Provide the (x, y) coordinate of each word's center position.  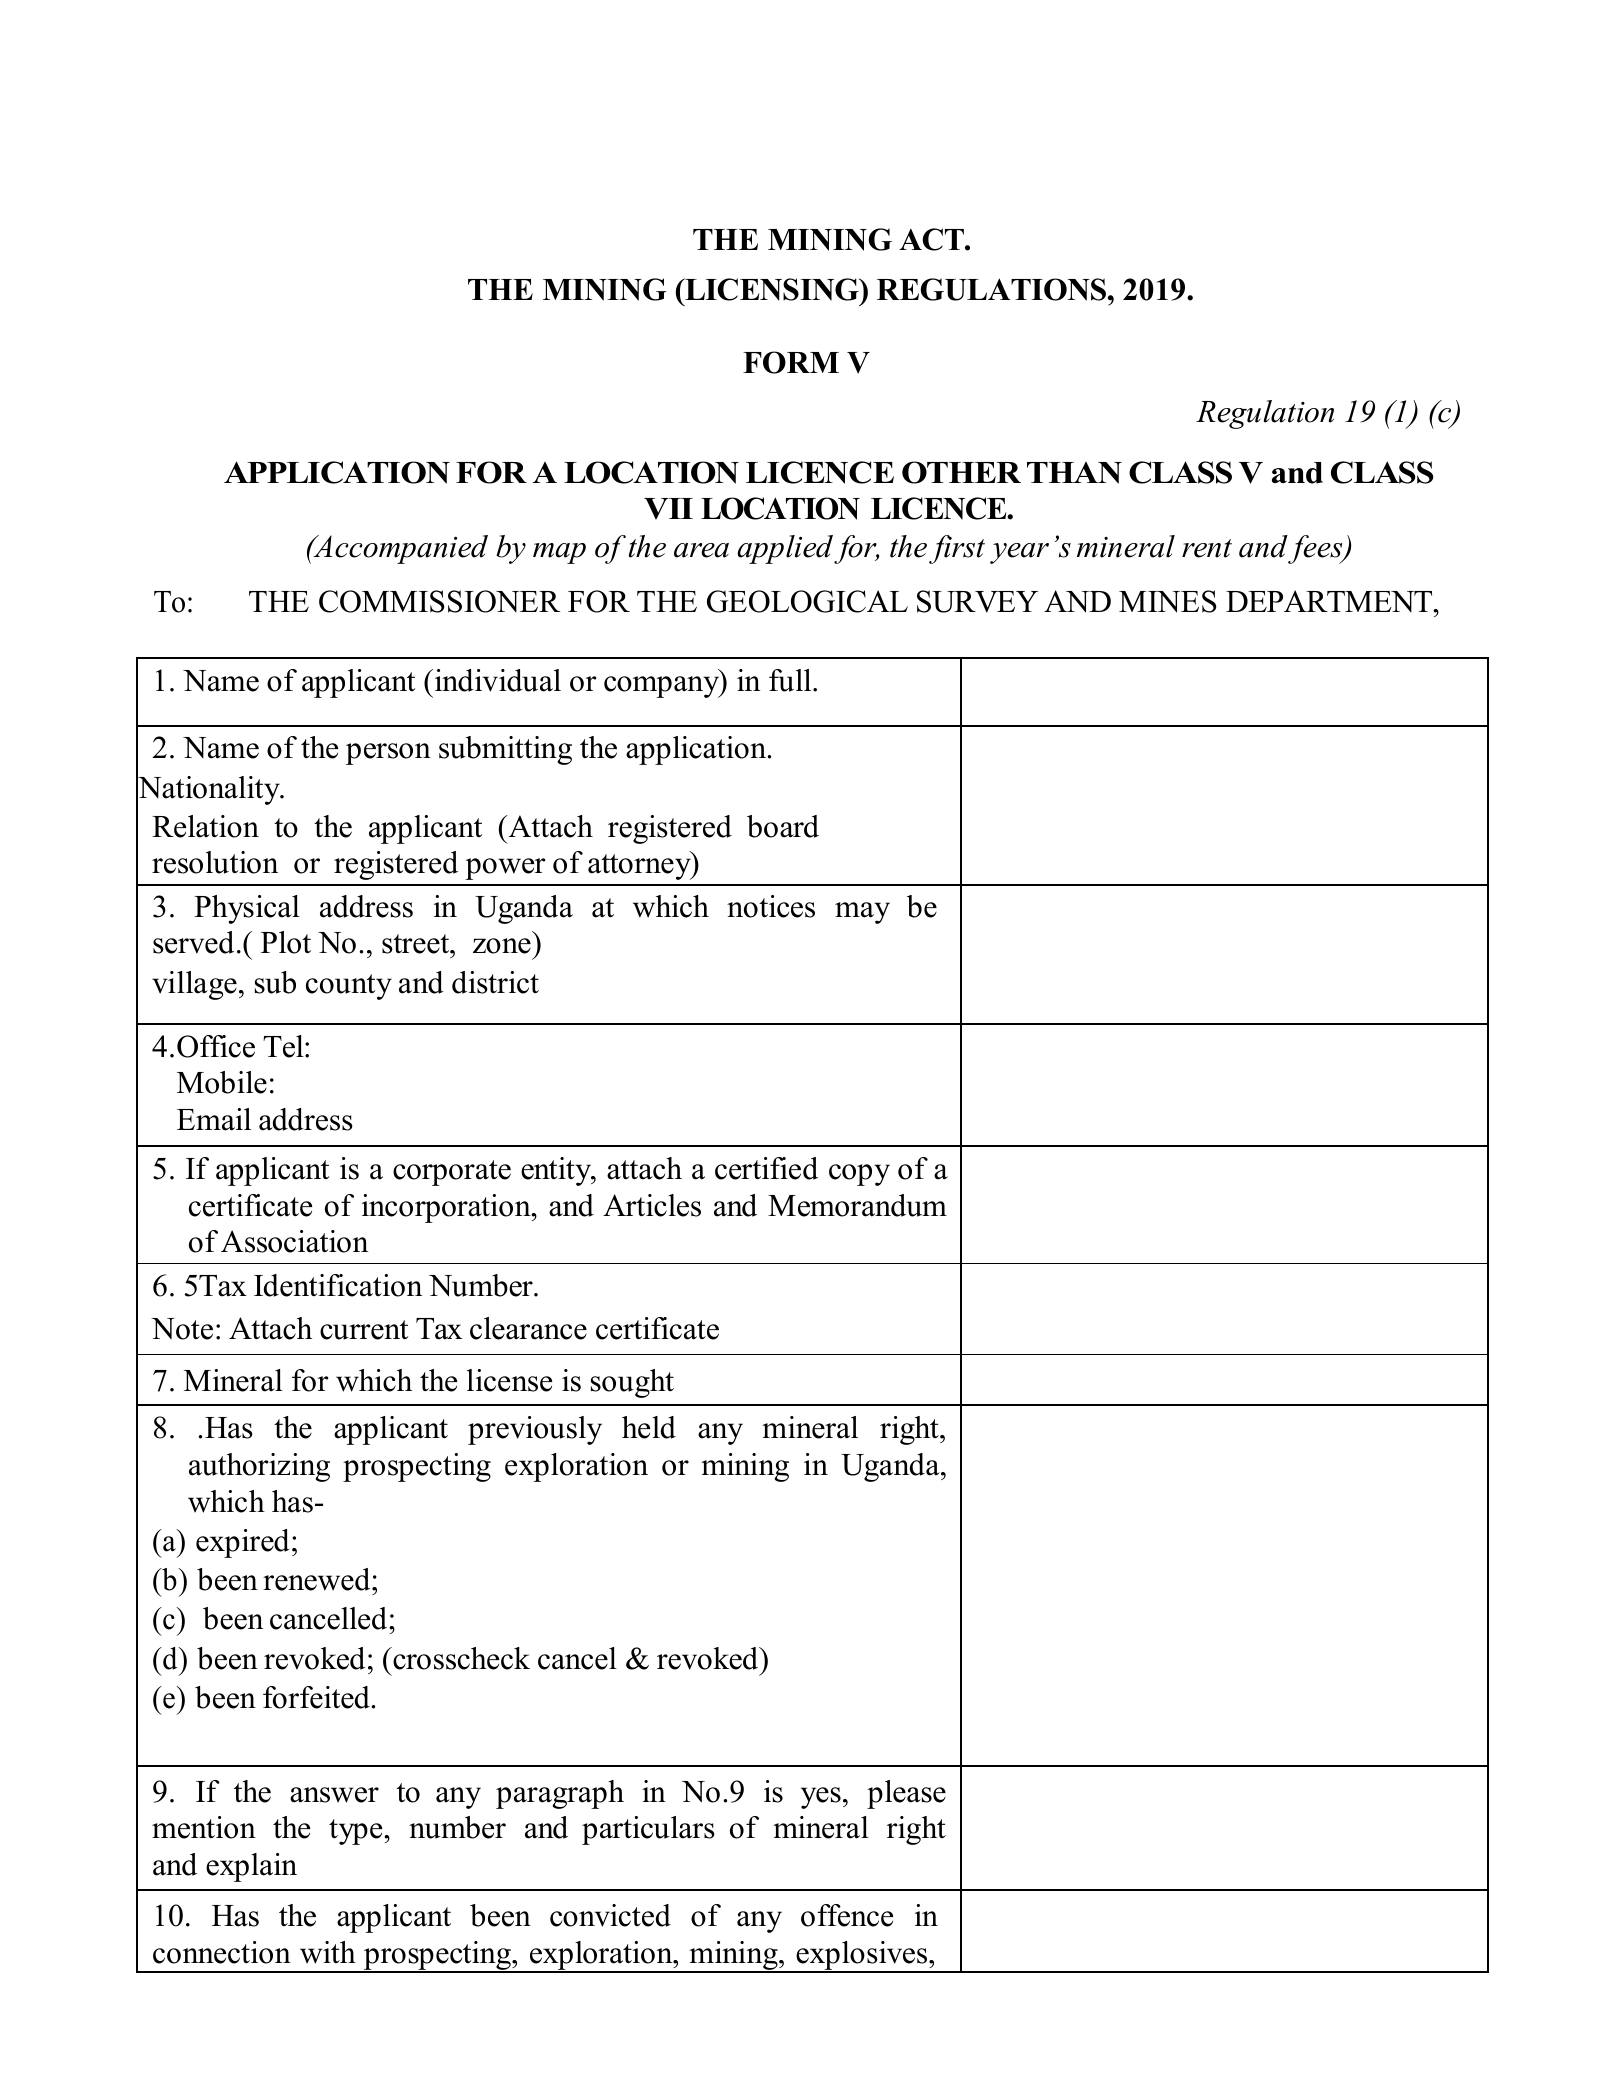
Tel (284, 1046)
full (791, 680)
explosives (862, 1956)
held (649, 1427)
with (328, 1952)
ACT (932, 239)
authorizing (259, 1467)
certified (766, 1168)
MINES (1168, 601)
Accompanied (399, 549)
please (906, 1794)
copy (859, 1175)
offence (847, 1915)
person (388, 754)
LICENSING (772, 289)
